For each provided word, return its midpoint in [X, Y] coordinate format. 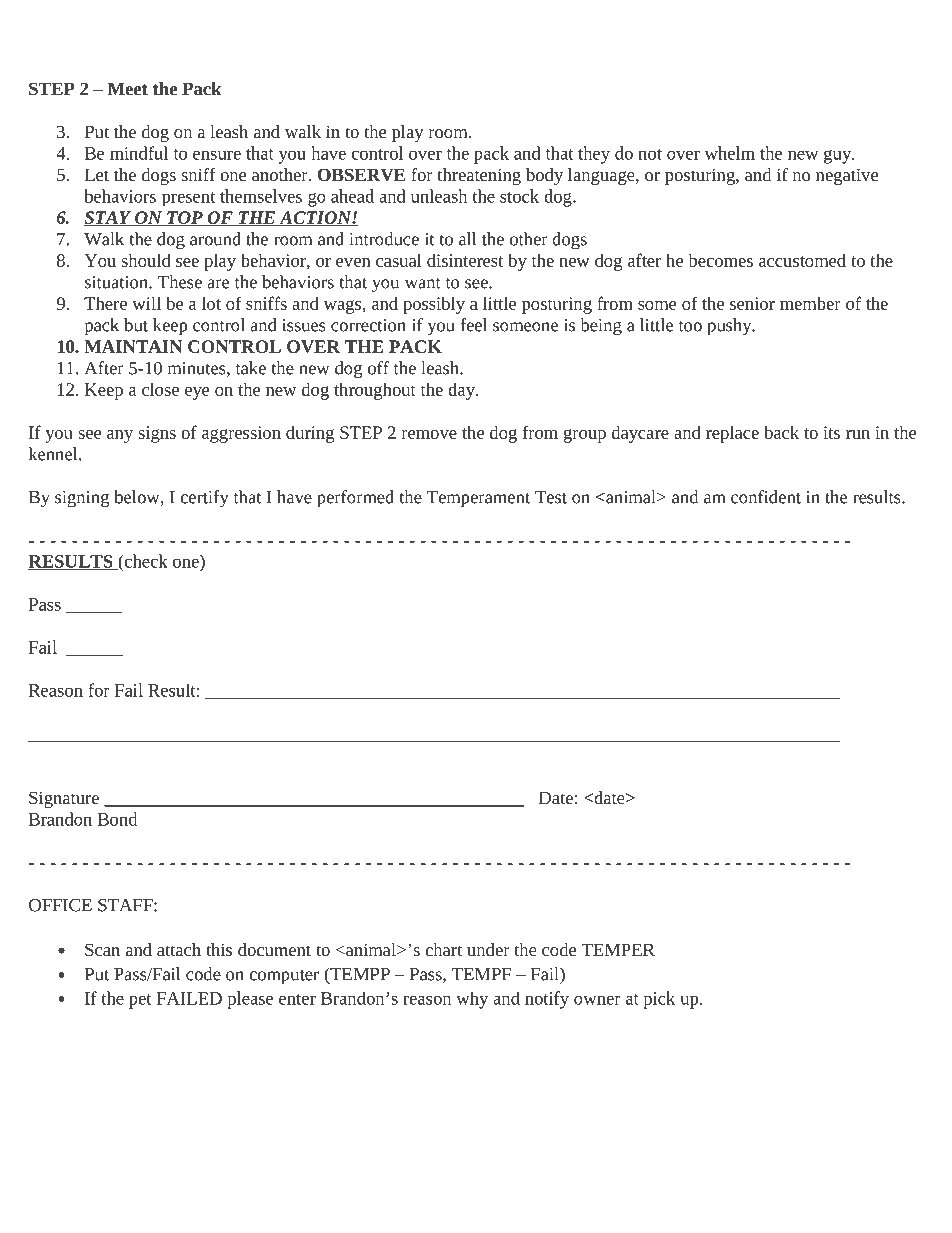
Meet [128, 88]
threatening [479, 176]
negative [847, 176]
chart [443, 949]
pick [659, 1000]
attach [179, 949]
